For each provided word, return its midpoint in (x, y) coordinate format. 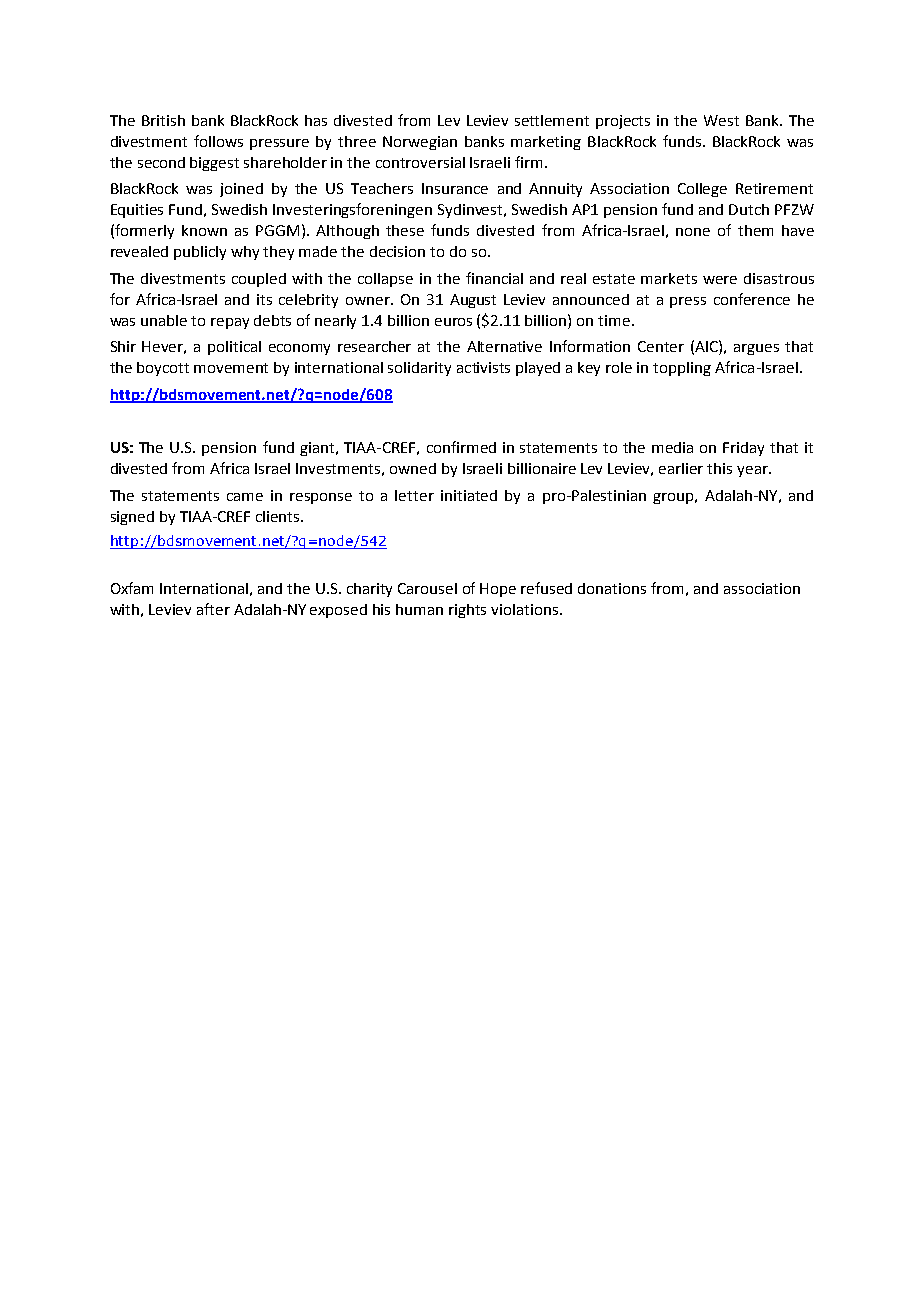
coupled (259, 280)
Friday (743, 449)
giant (317, 449)
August (473, 301)
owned (413, 468)
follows (218, 141)
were (720, 280)
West (721, 120)
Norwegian (420, 143)
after (213, 609)
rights (467, 611)
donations (612, 588)
